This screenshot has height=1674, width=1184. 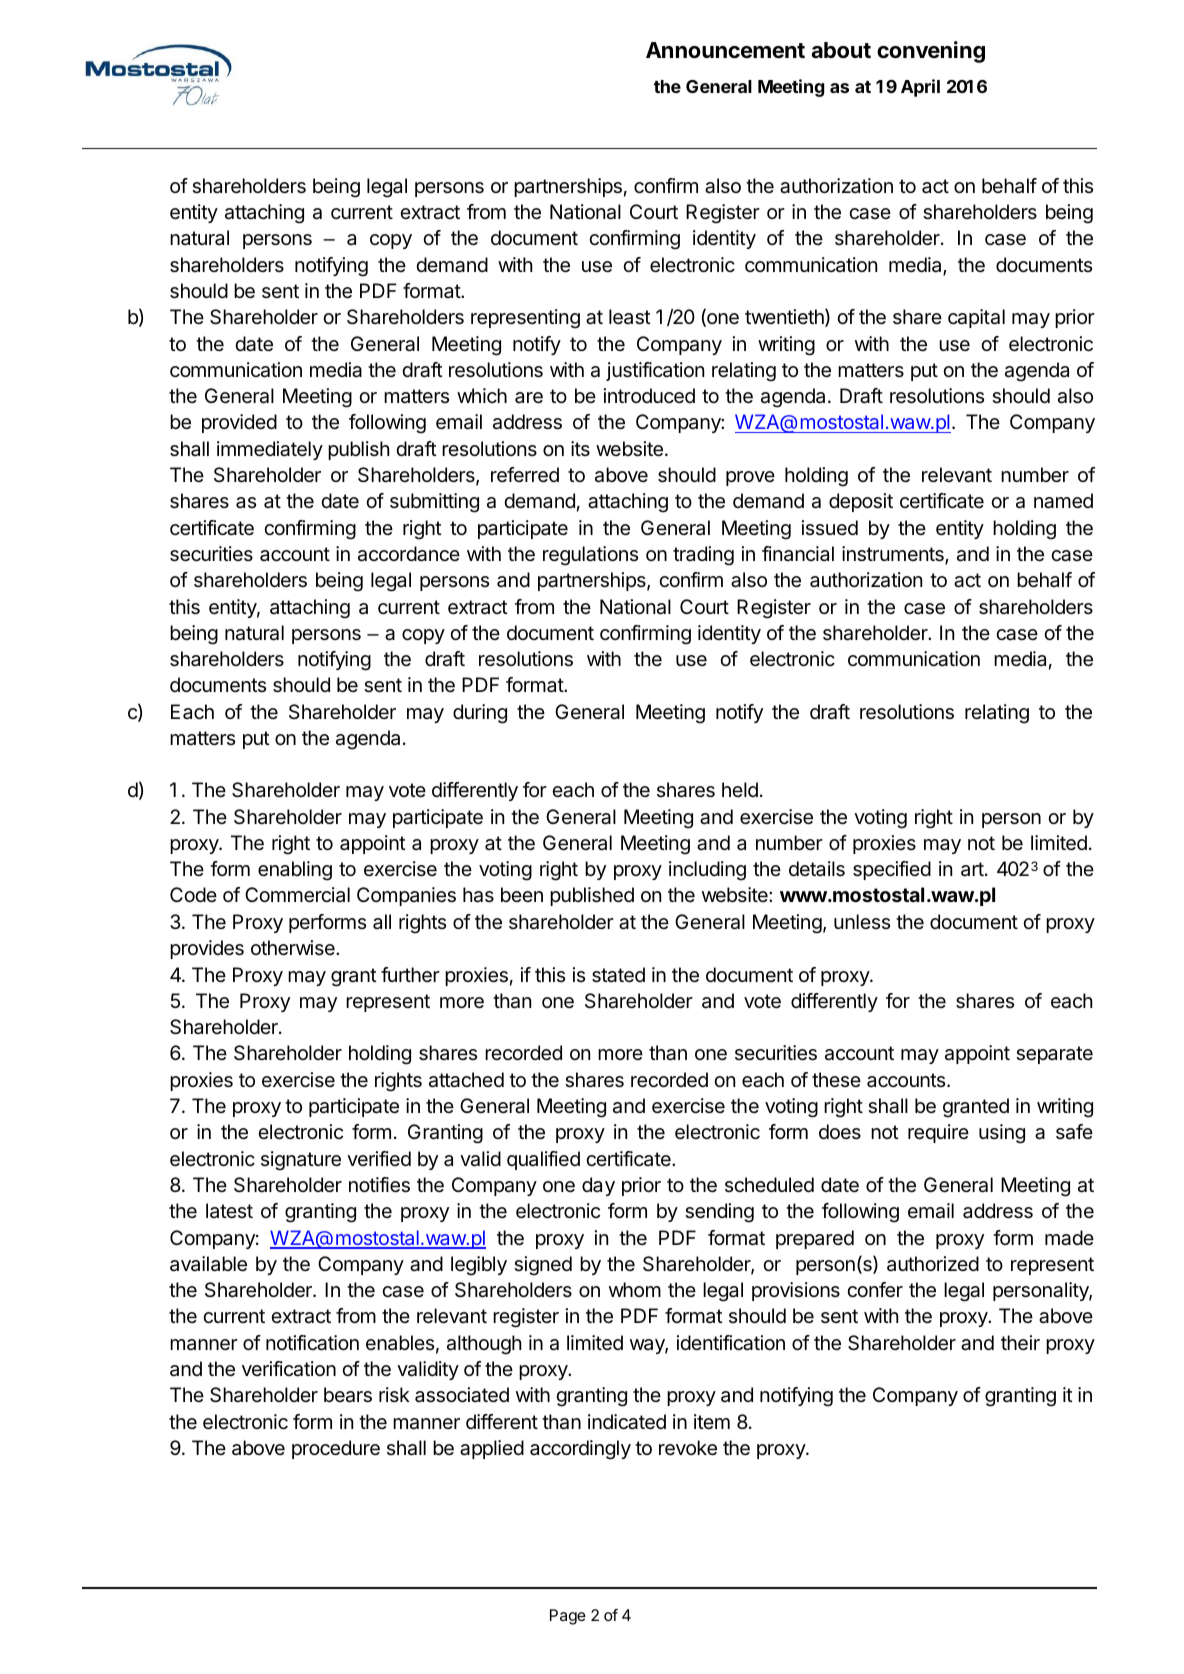 I want to click on submitting, so click(x=434, y=503).
